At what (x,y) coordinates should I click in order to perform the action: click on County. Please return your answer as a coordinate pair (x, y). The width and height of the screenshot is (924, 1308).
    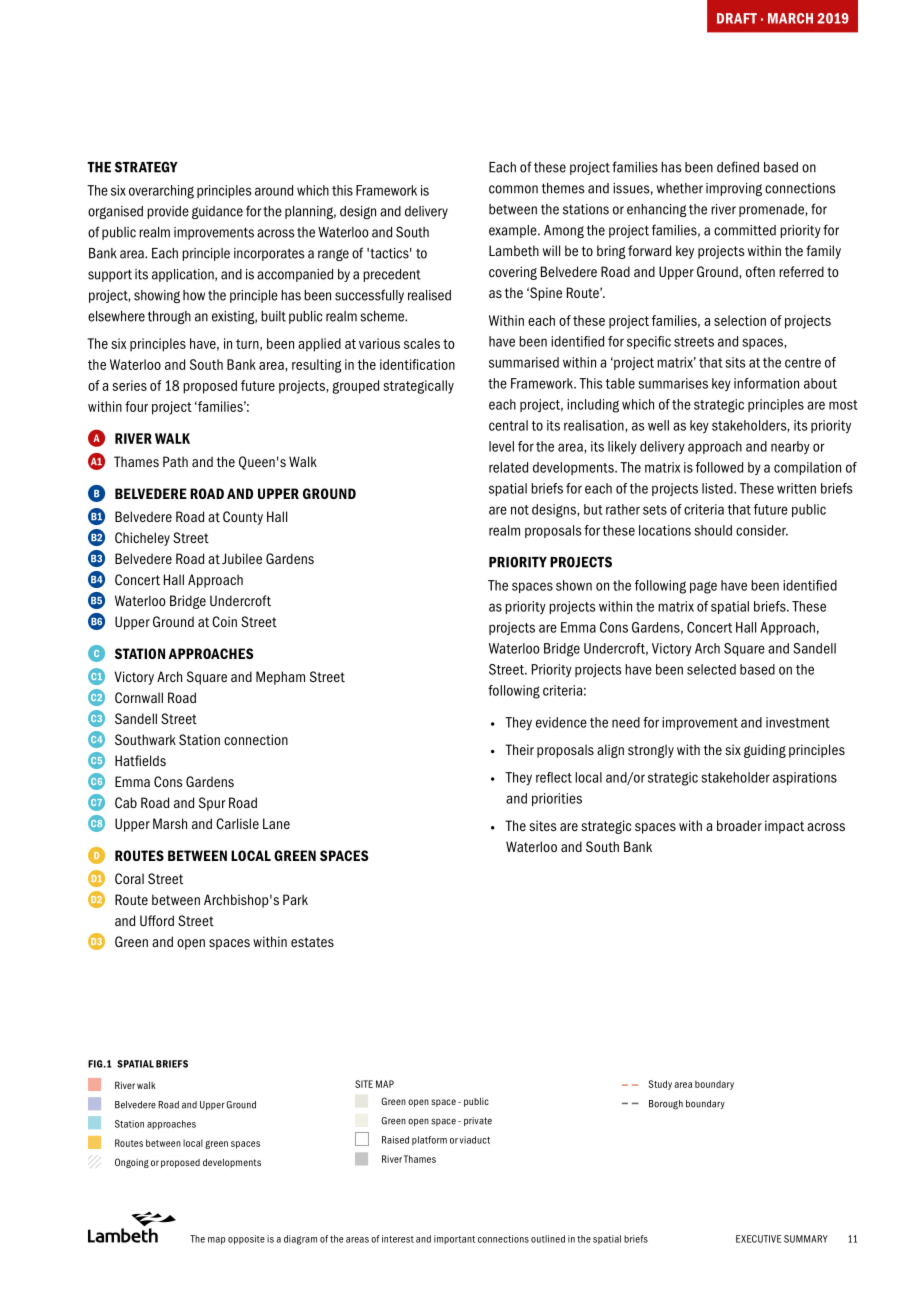
    Looking at the image, I should click on (243, 518).
